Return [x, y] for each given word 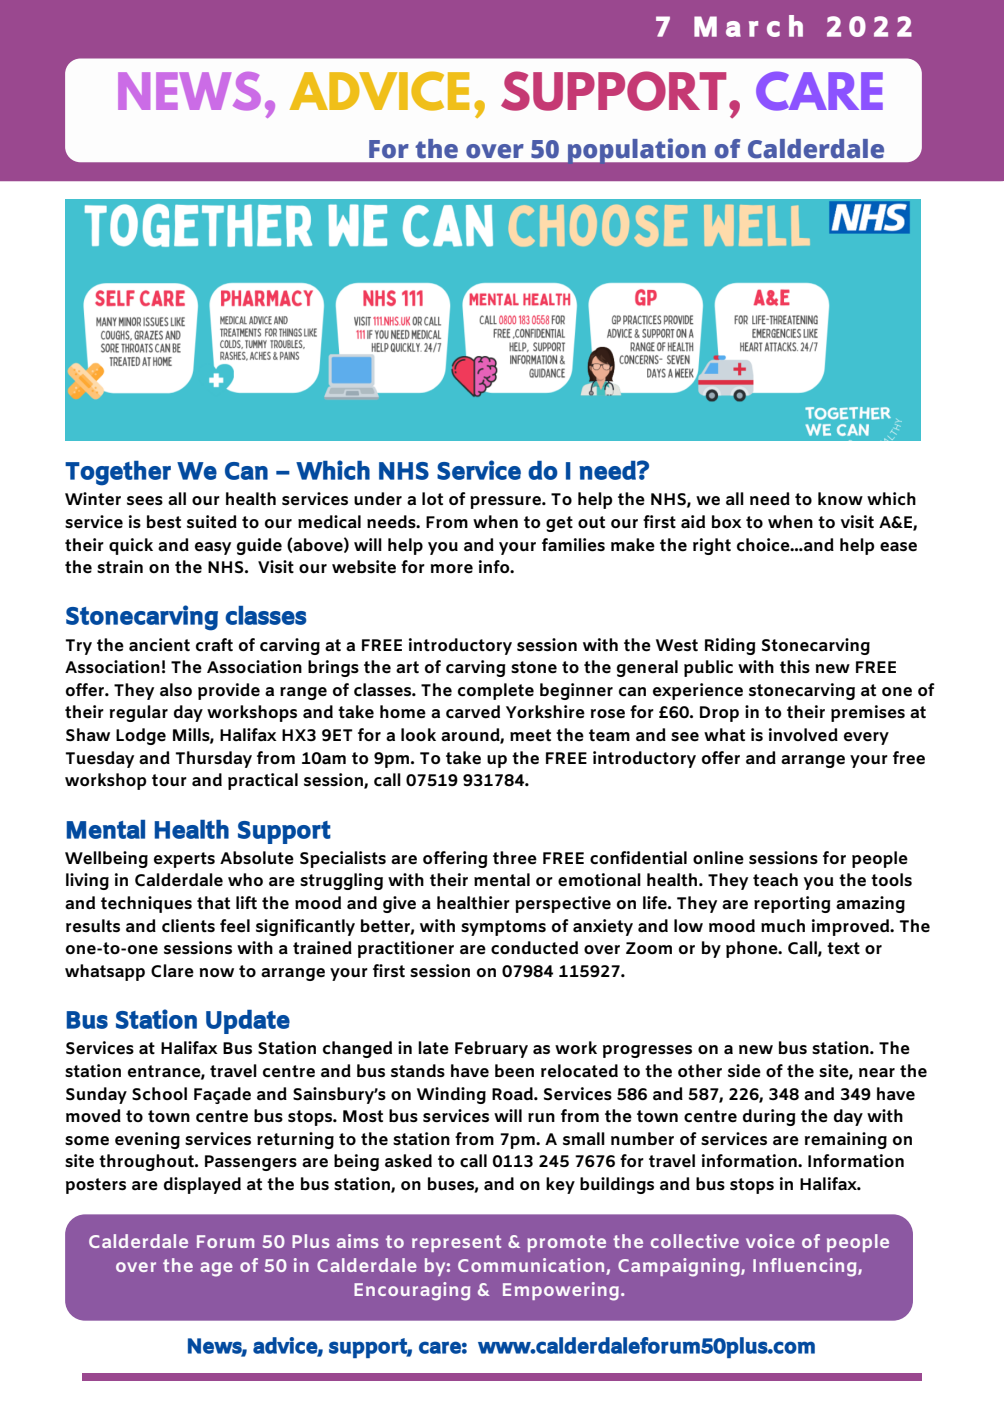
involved [803, 735]
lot [432, 499]
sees [145, 501]
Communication [531, 1265]
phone [753, 949]
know [840, 498]
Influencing [806, 1267]
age [216, 1269]
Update [248, 1022]
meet [530, 735]
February [491, 1049]
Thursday [214, 759]
